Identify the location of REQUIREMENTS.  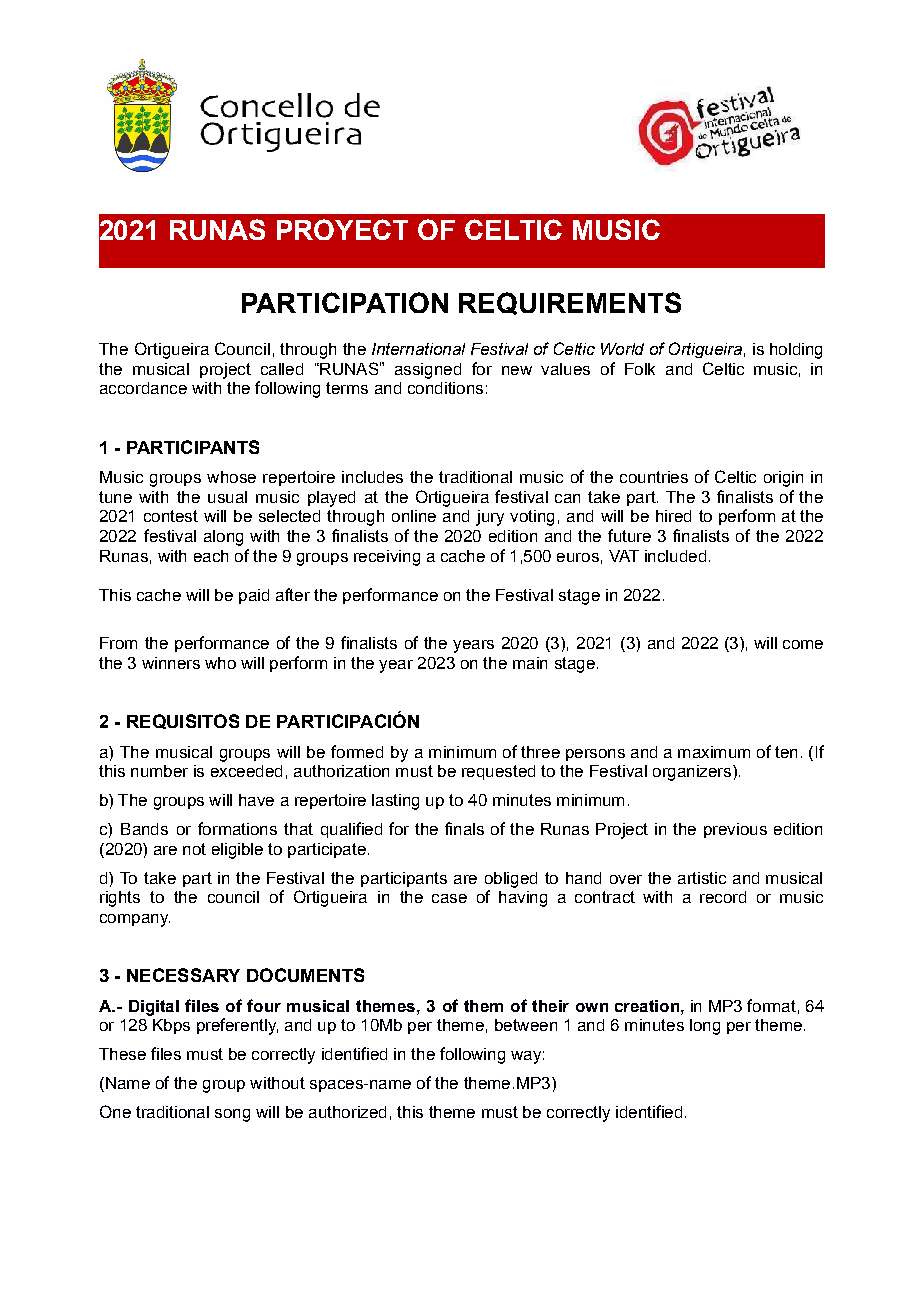
(570, 303).
